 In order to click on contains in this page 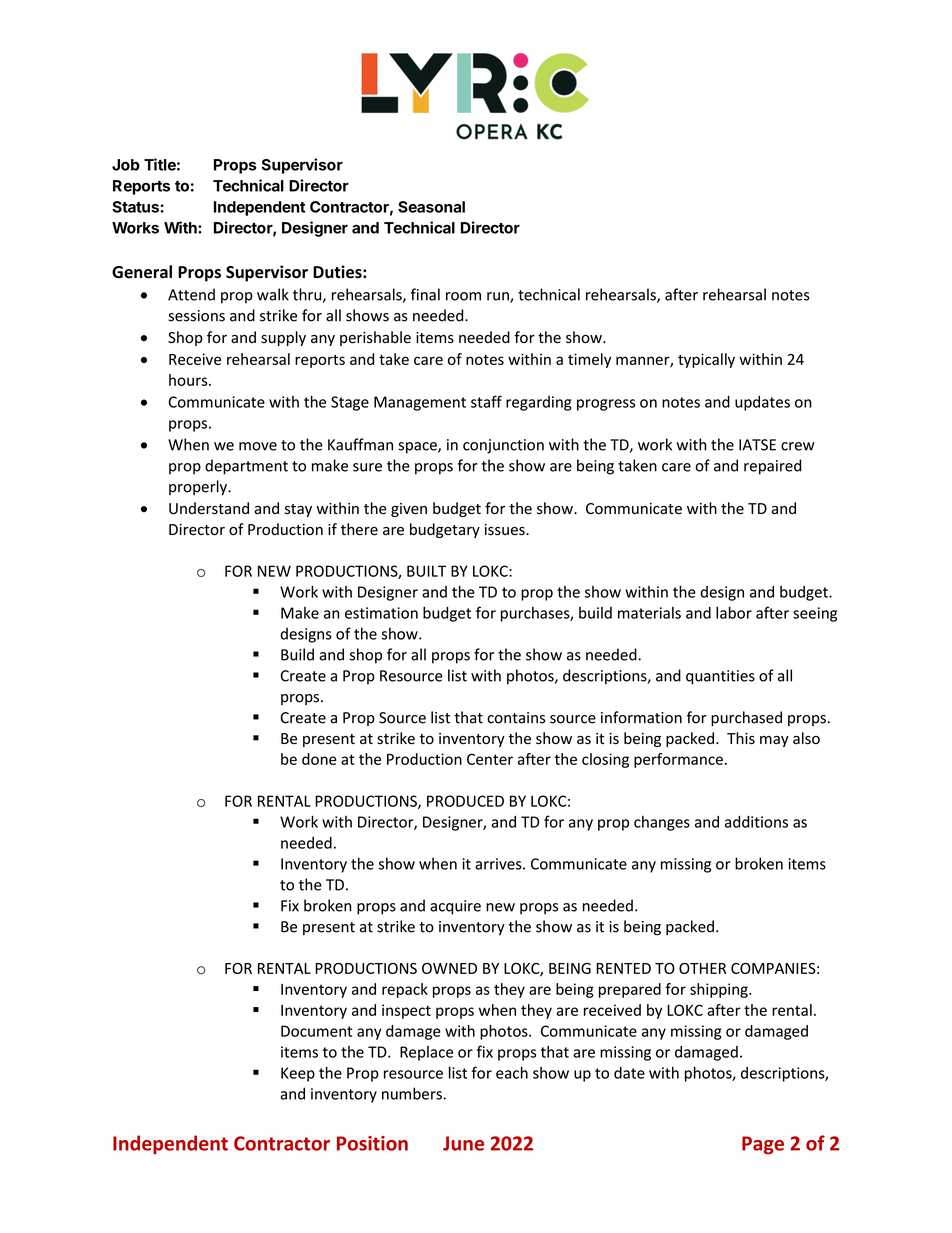, I will do `click(516, 718)`.
